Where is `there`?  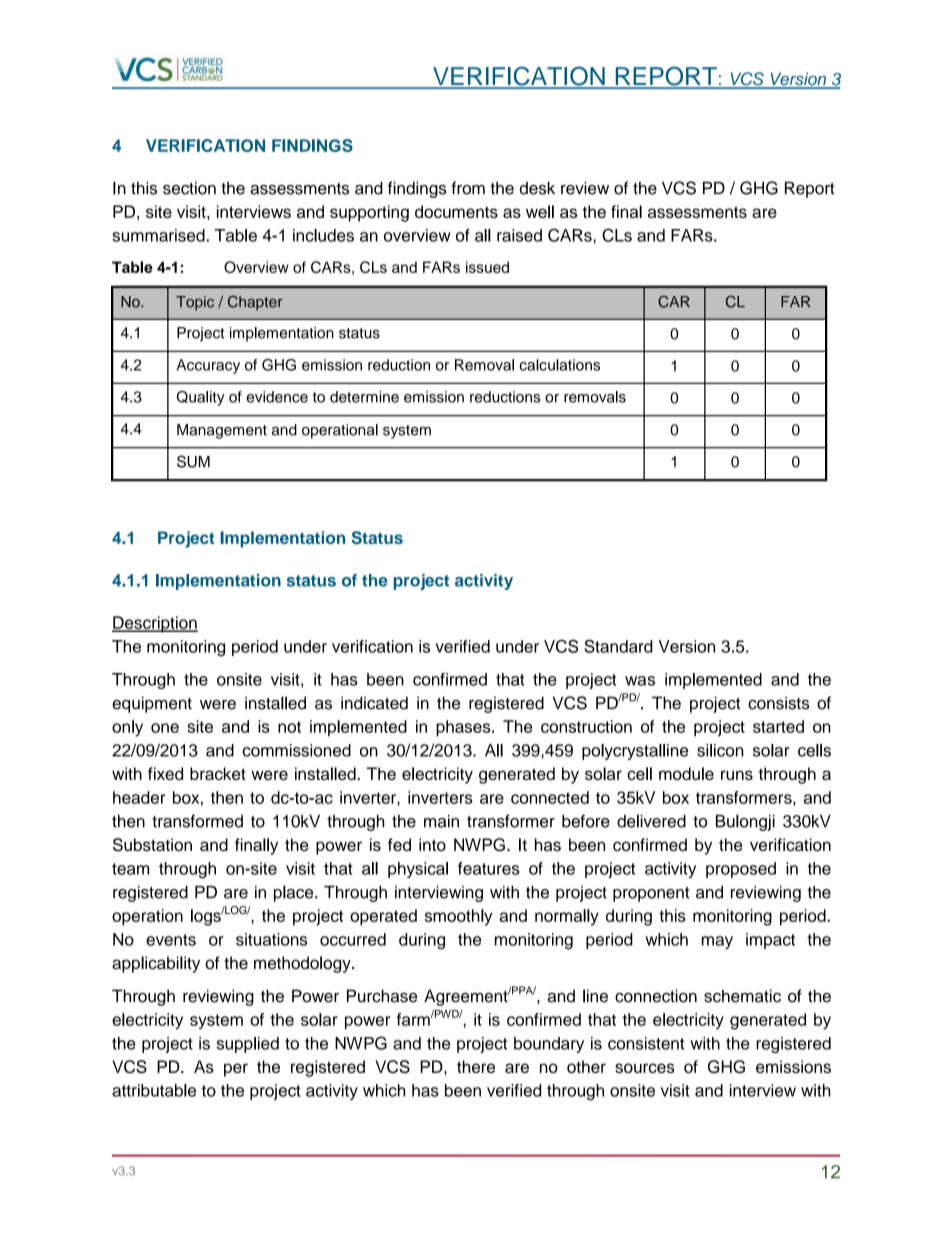
there is located at coordinates (476, 1066).
